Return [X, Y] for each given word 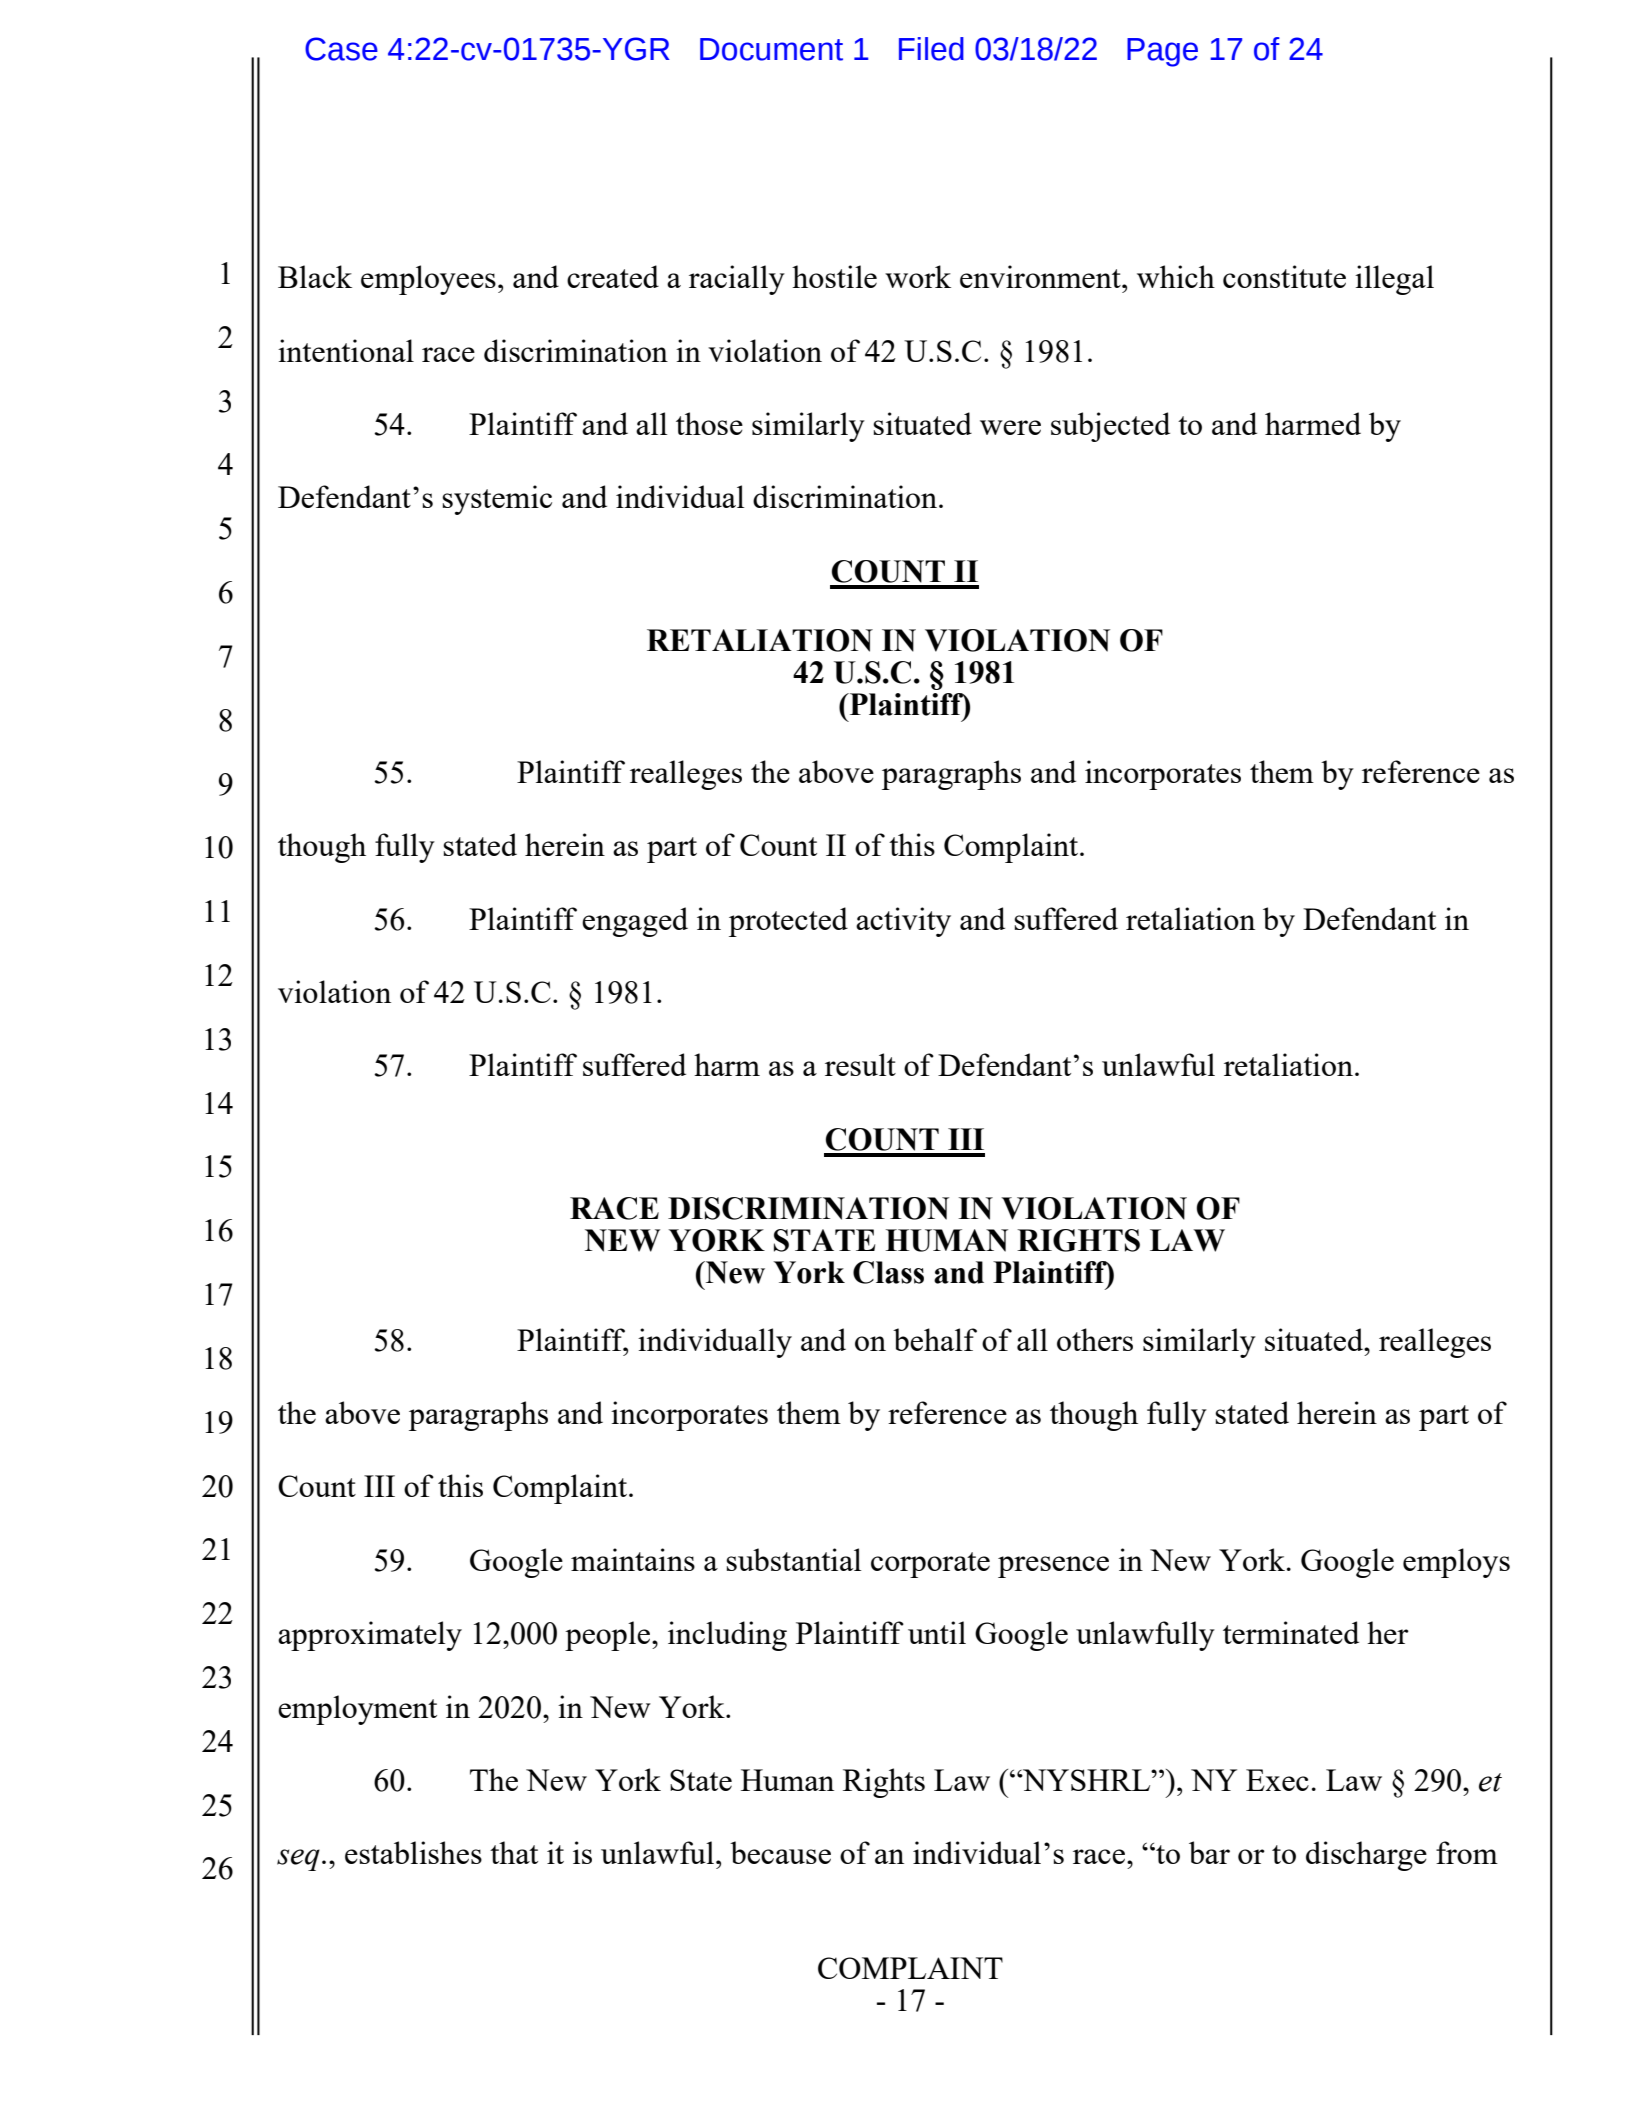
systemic [497, 500]
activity [903, 922]
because [780, 1852]
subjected [1110, 427]
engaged [635, 922]
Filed [931, 49]
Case [341, 49]
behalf [935, 1339]
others [1095, 1339]
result [860, 1064]
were [1010, 427]
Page [1162, 52]
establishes [413, 1852]
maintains [633, 1559]
